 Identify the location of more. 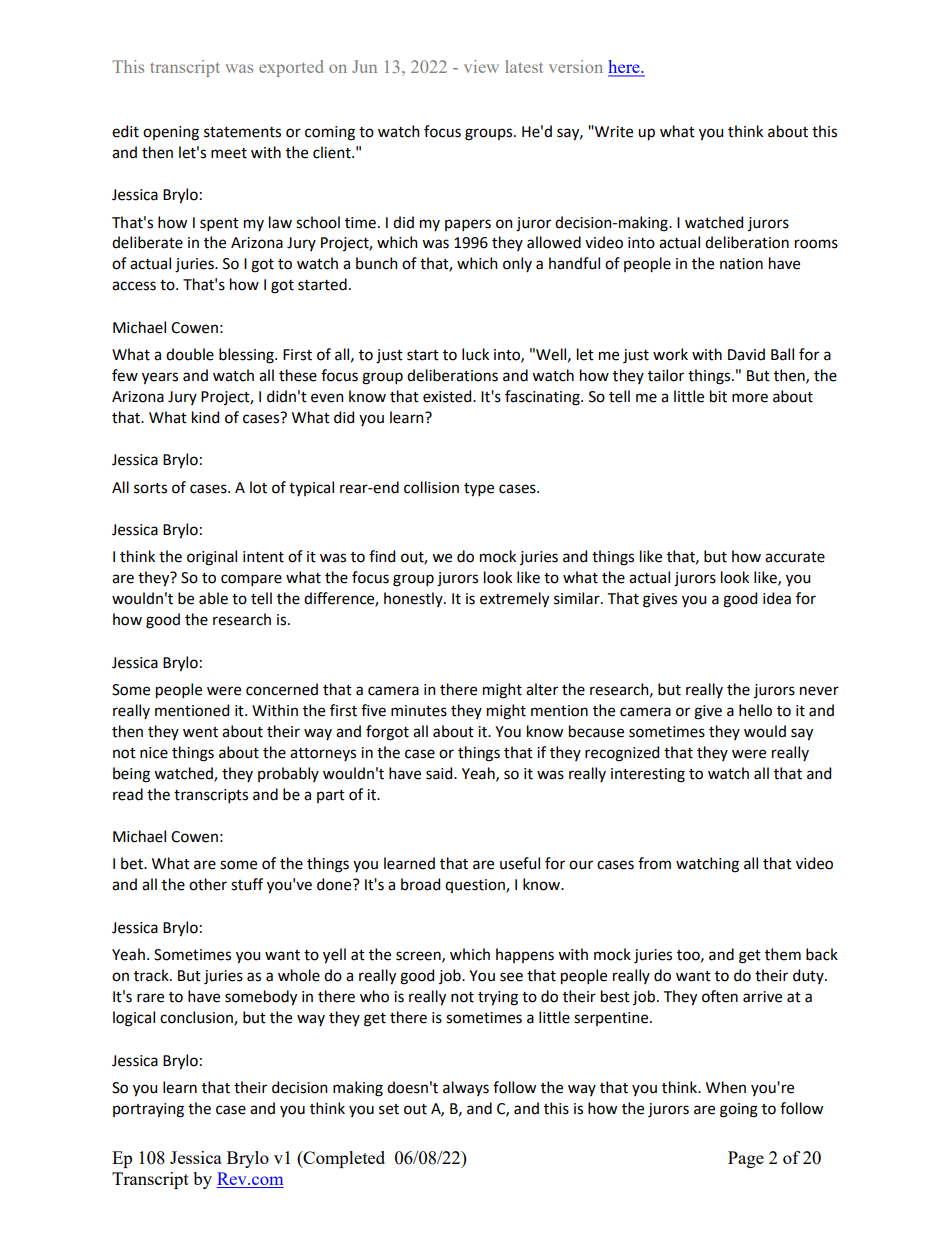
(750, 398).
